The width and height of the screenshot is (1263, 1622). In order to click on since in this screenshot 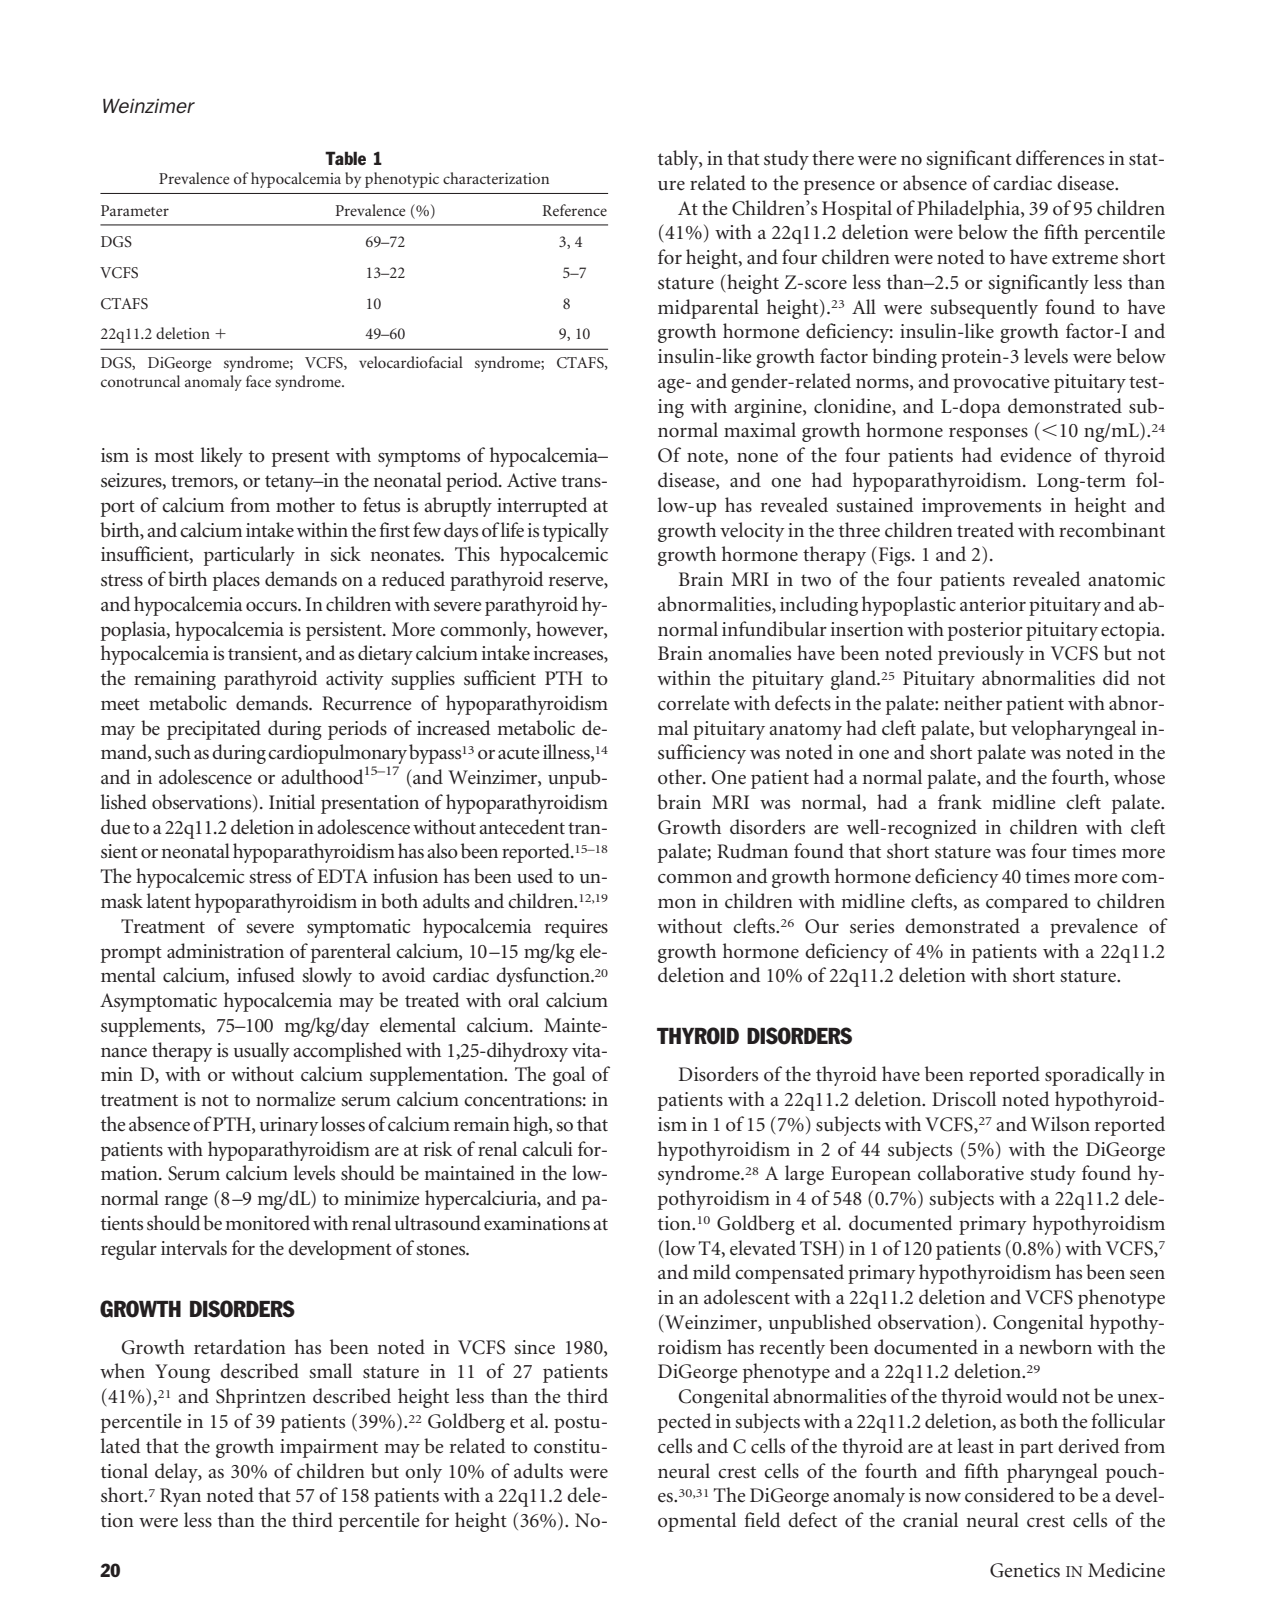, I will do `click(534, 1347)`.
